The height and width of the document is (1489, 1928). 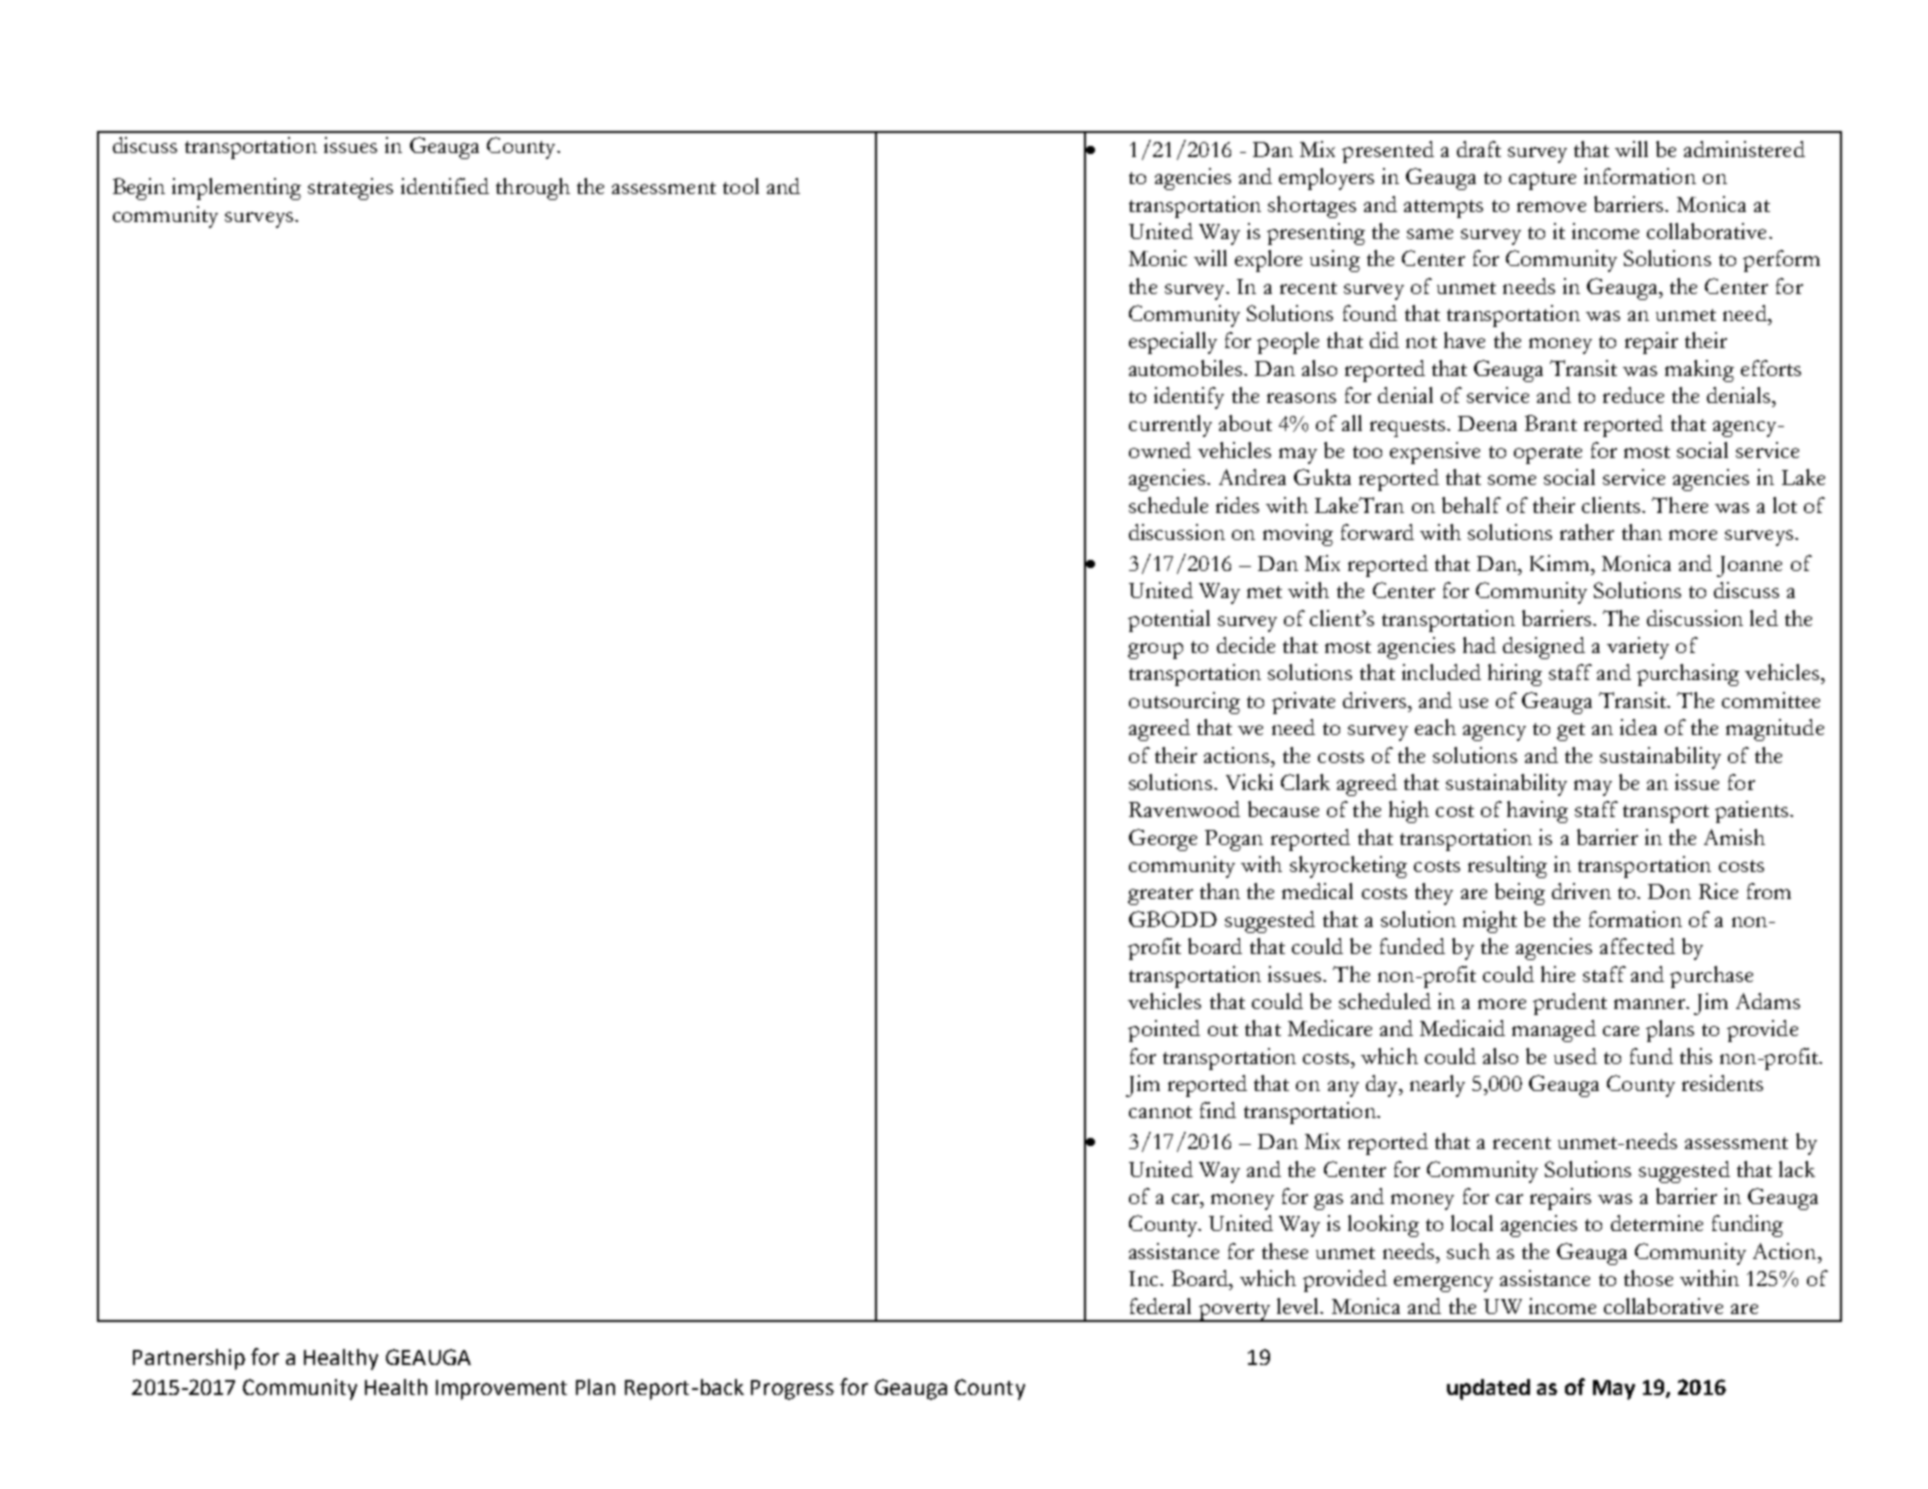 I want to click on implementing, so click(x=236, y=189).
